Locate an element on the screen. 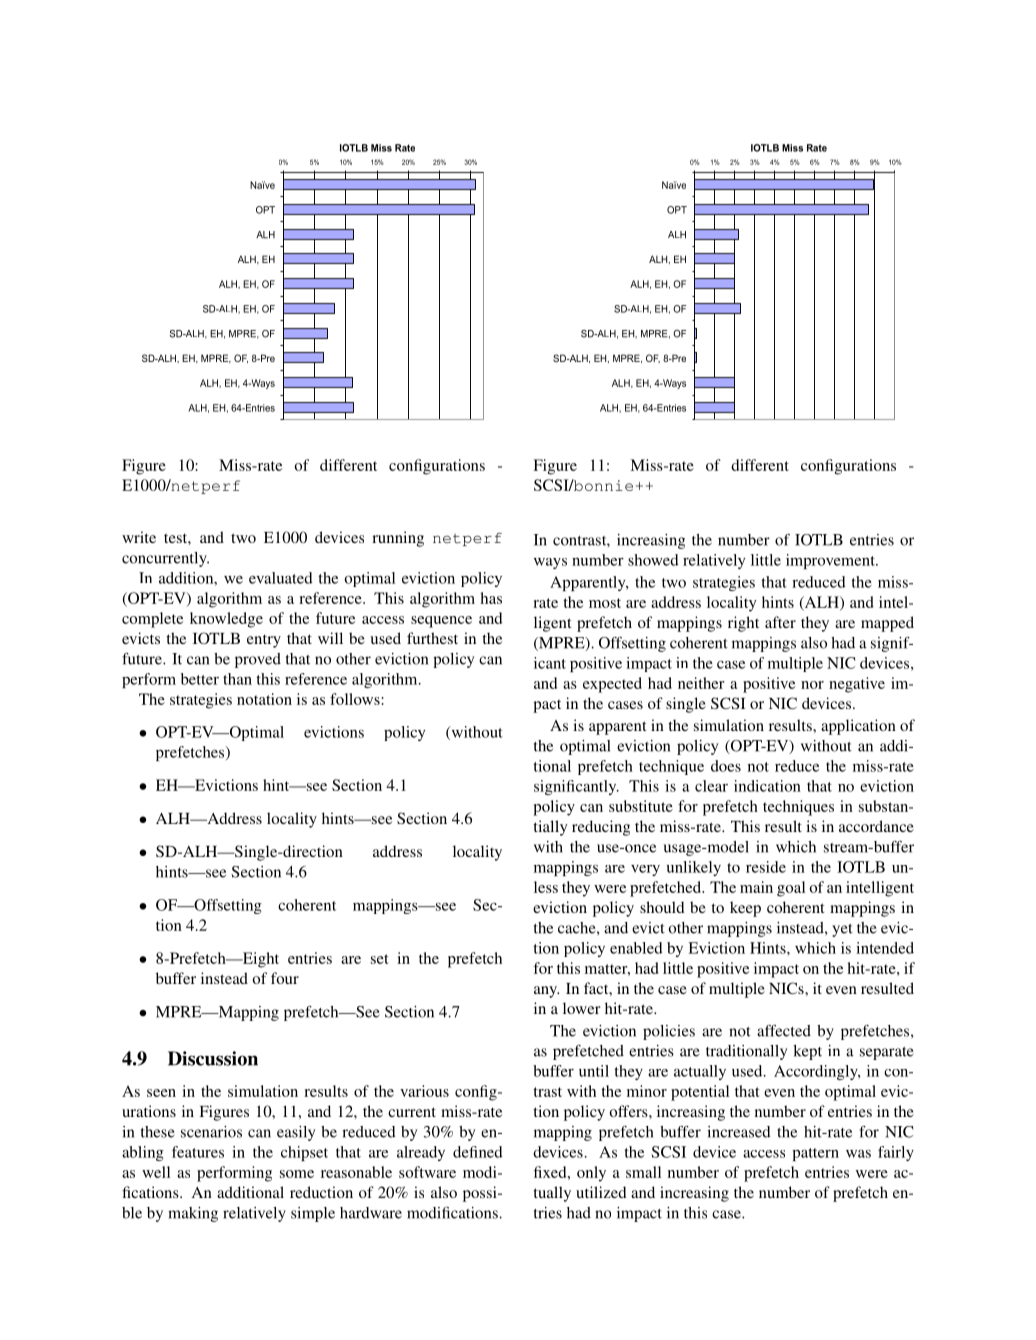  affected is located at coordinates (784, 1030).
